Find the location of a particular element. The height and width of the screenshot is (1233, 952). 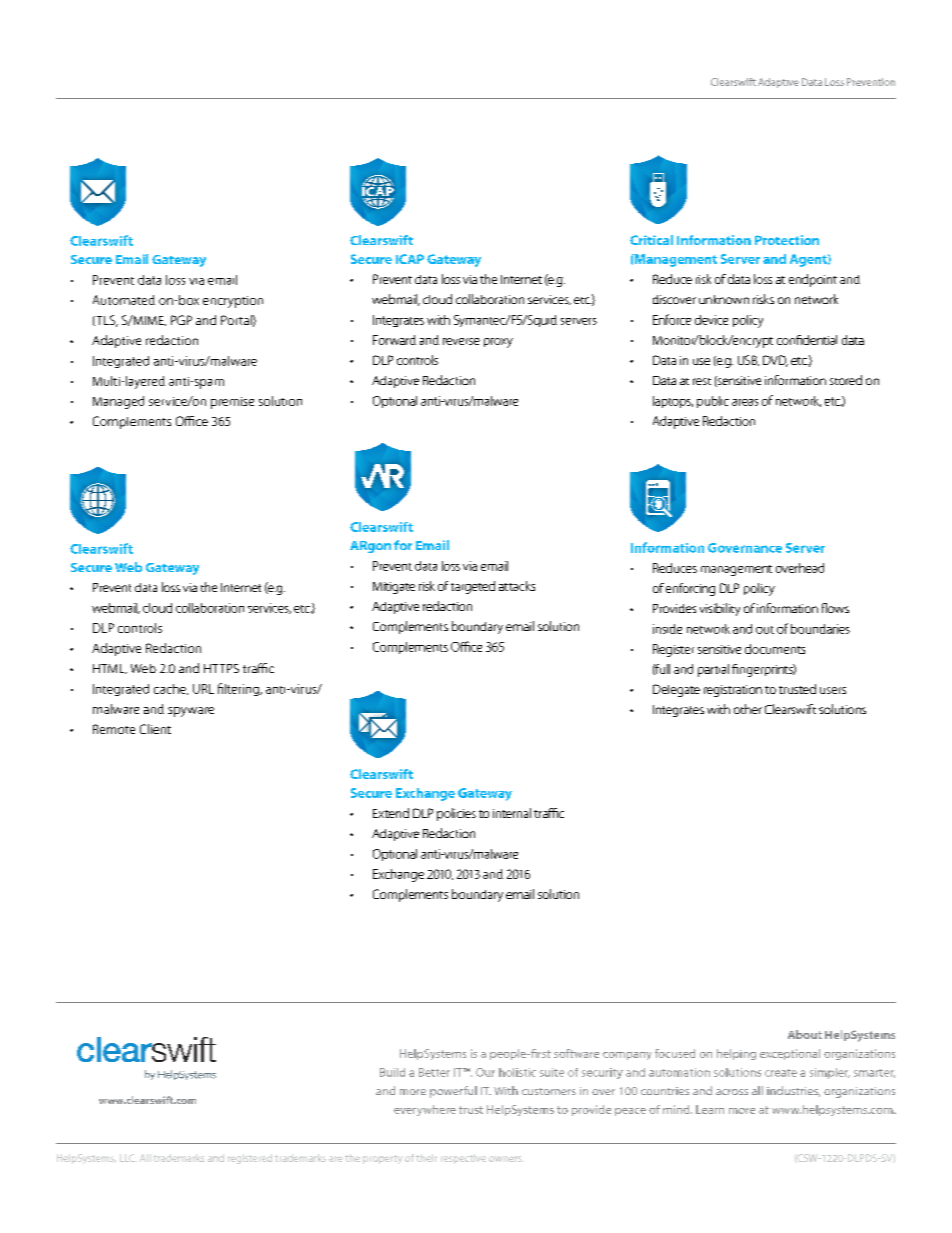

proxy is located at coordinates (498, 343).
